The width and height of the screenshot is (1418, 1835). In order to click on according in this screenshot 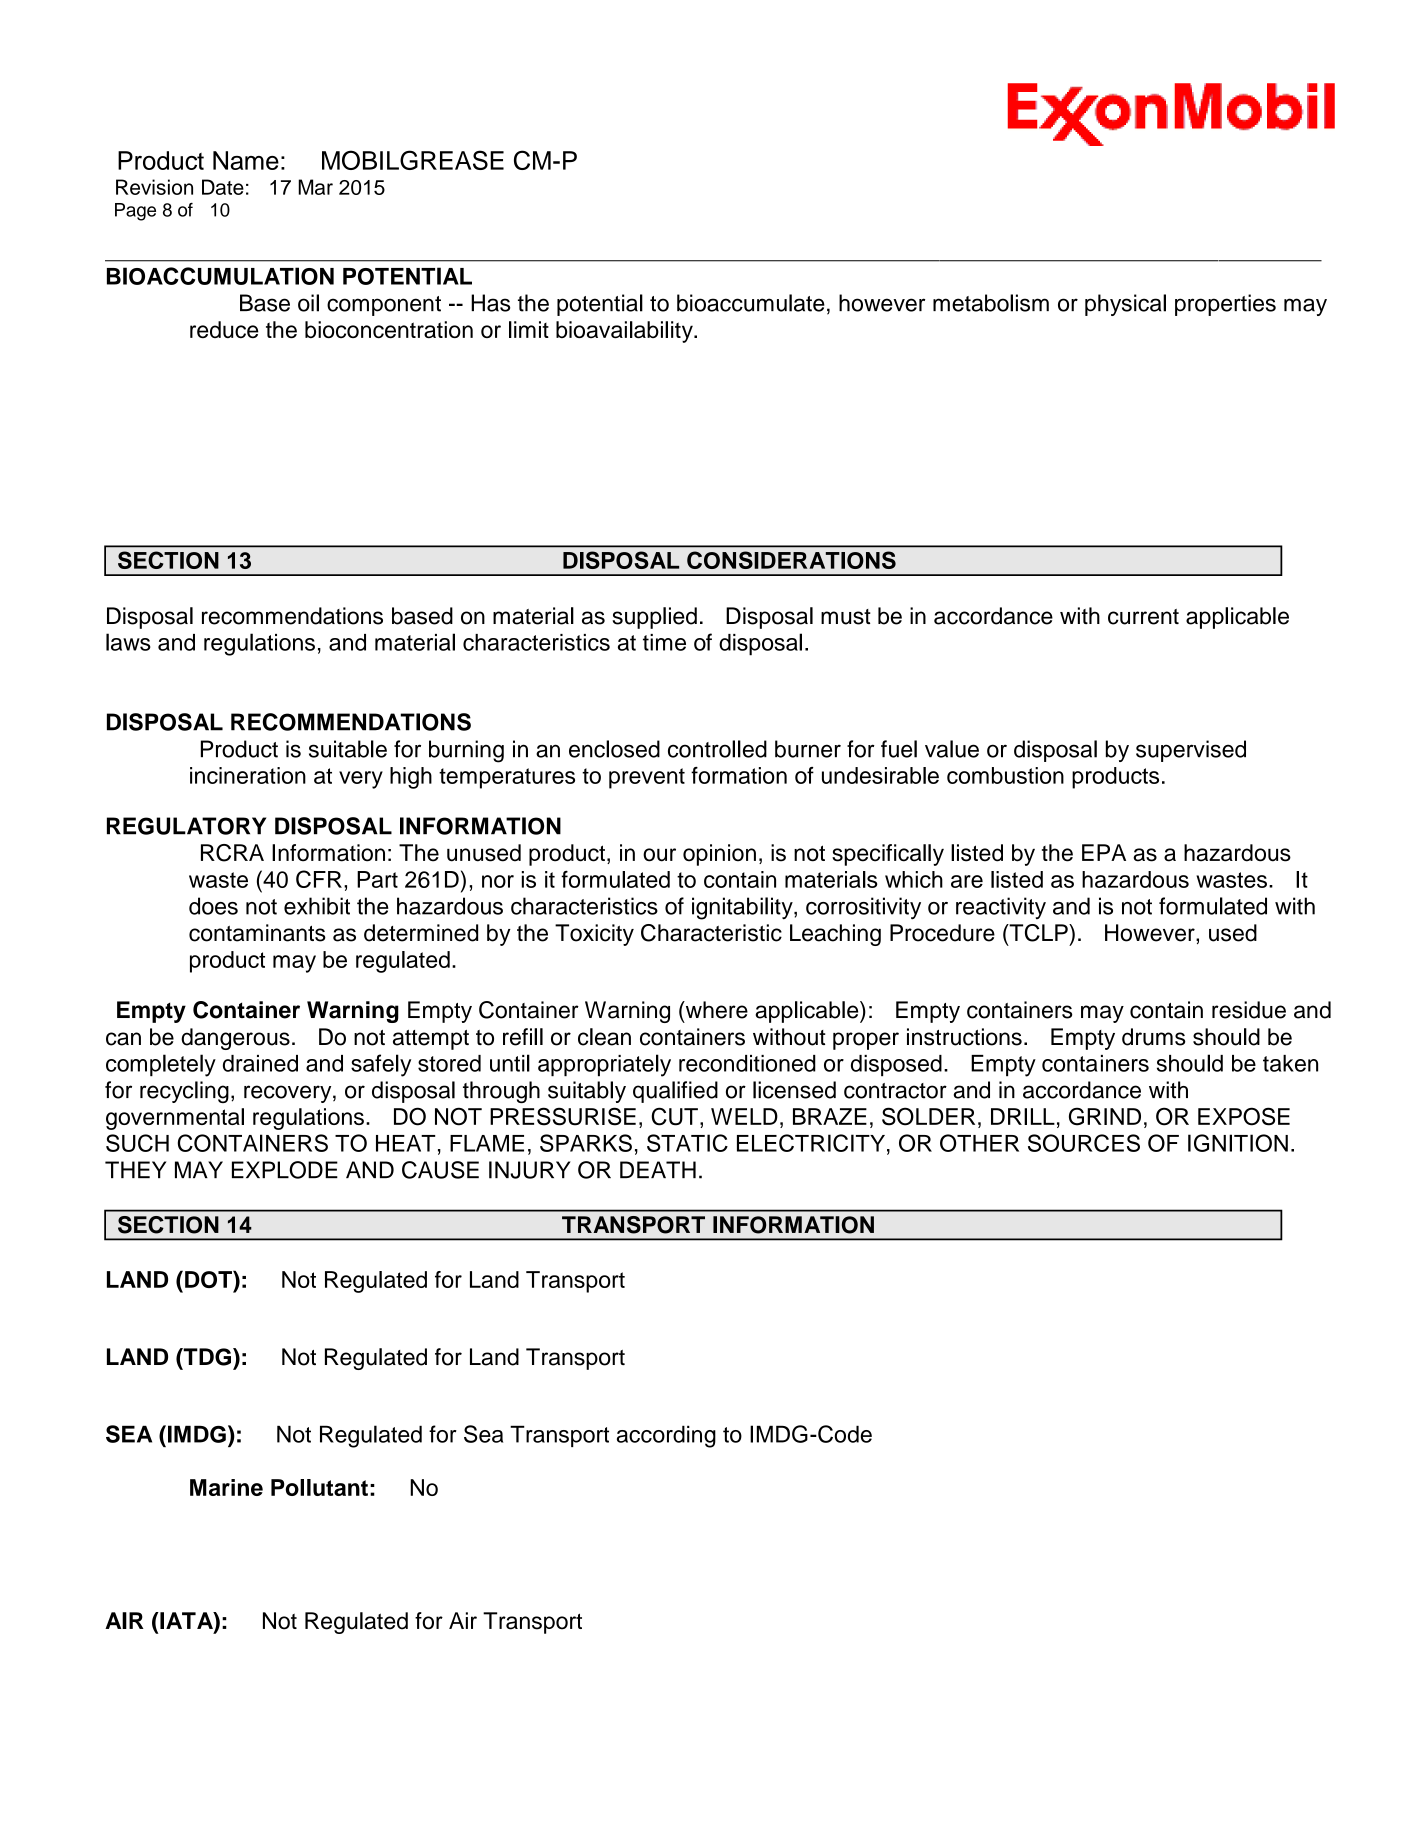, I will do `click(666, 1436)`.
